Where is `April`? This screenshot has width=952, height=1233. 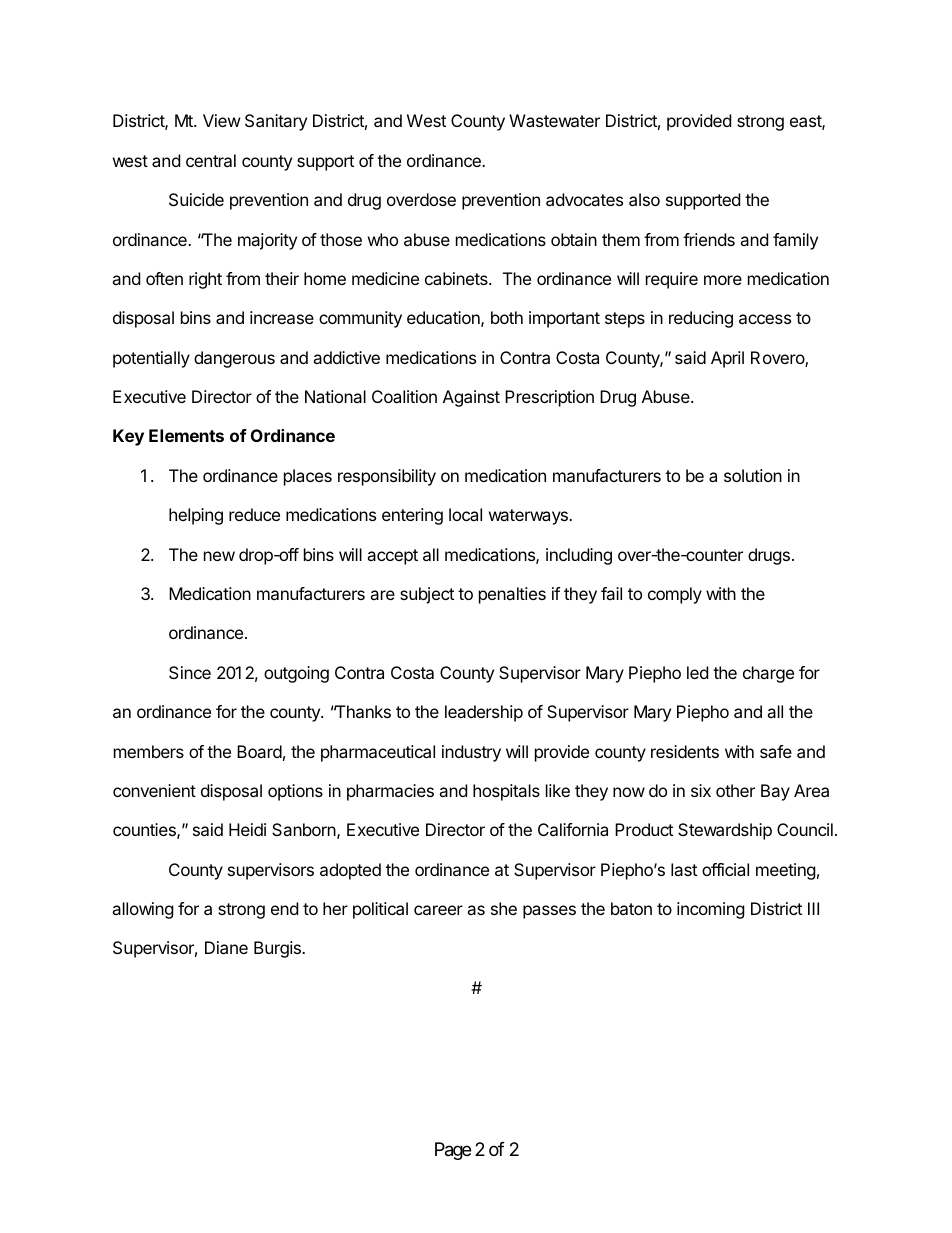
April is located at coordinates (727, 359).
